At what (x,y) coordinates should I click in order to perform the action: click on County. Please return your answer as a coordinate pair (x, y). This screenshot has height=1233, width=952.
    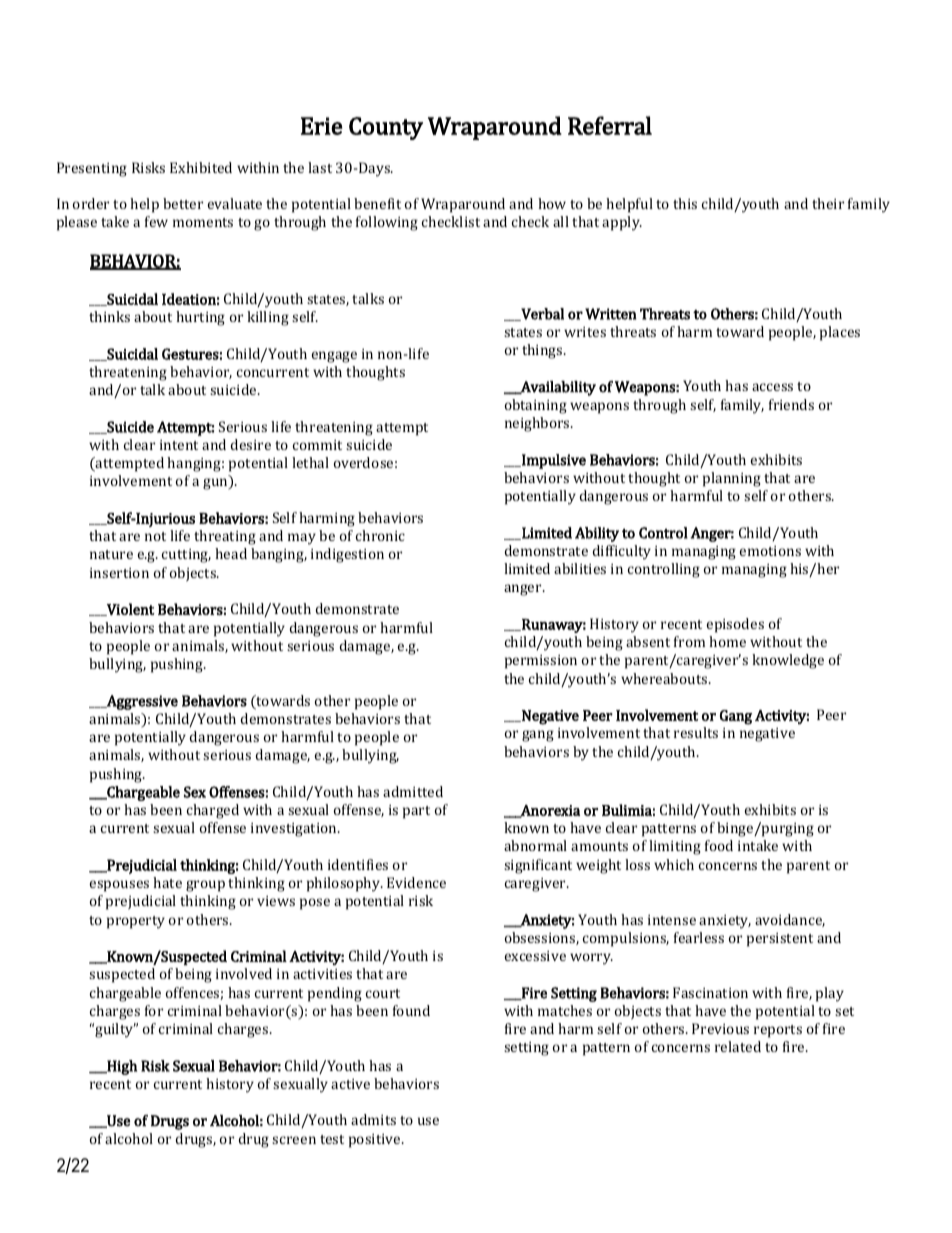
    Looking at the image, I should click on (386, 128).
